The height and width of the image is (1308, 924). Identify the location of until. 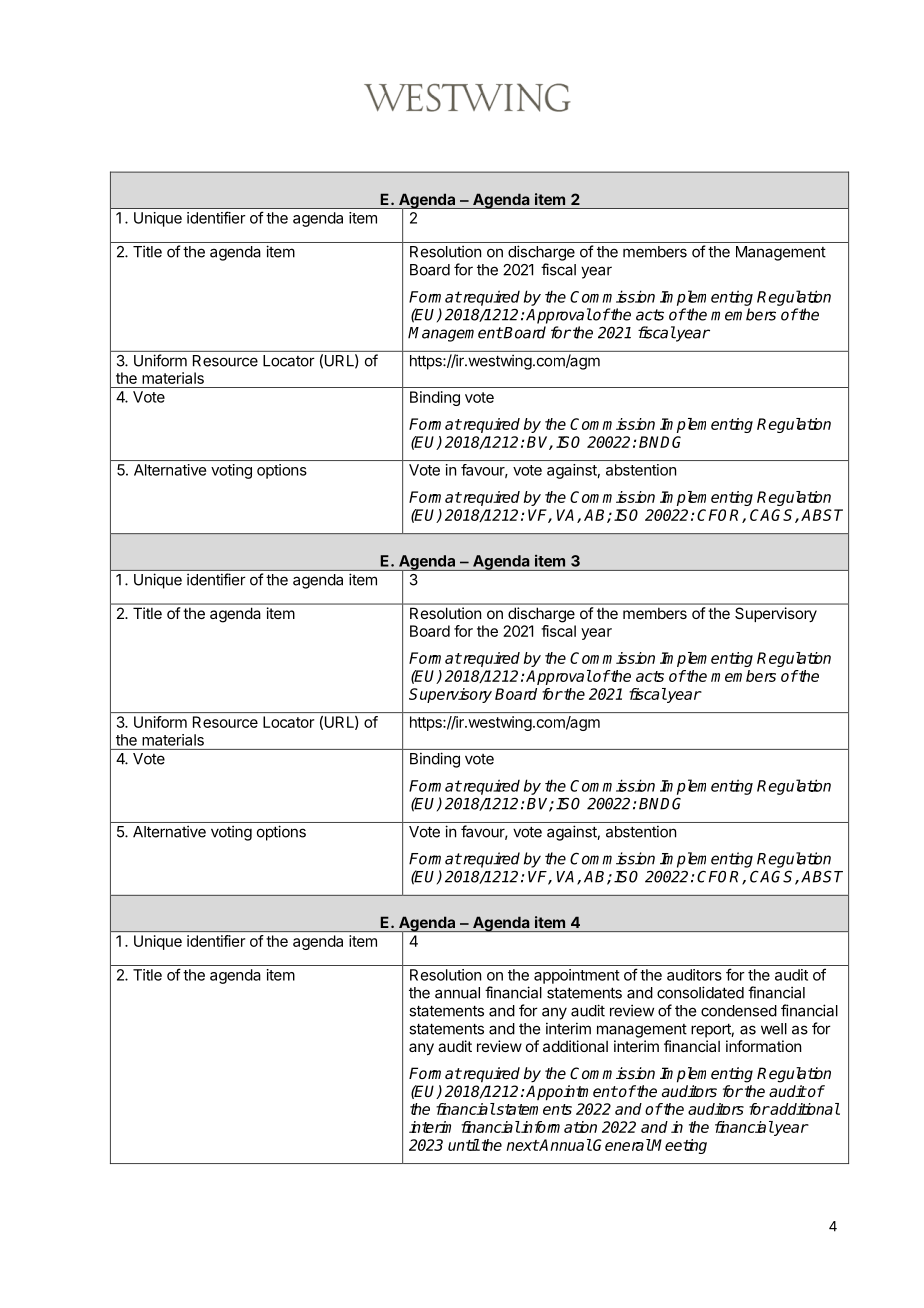
(464, 1145).
